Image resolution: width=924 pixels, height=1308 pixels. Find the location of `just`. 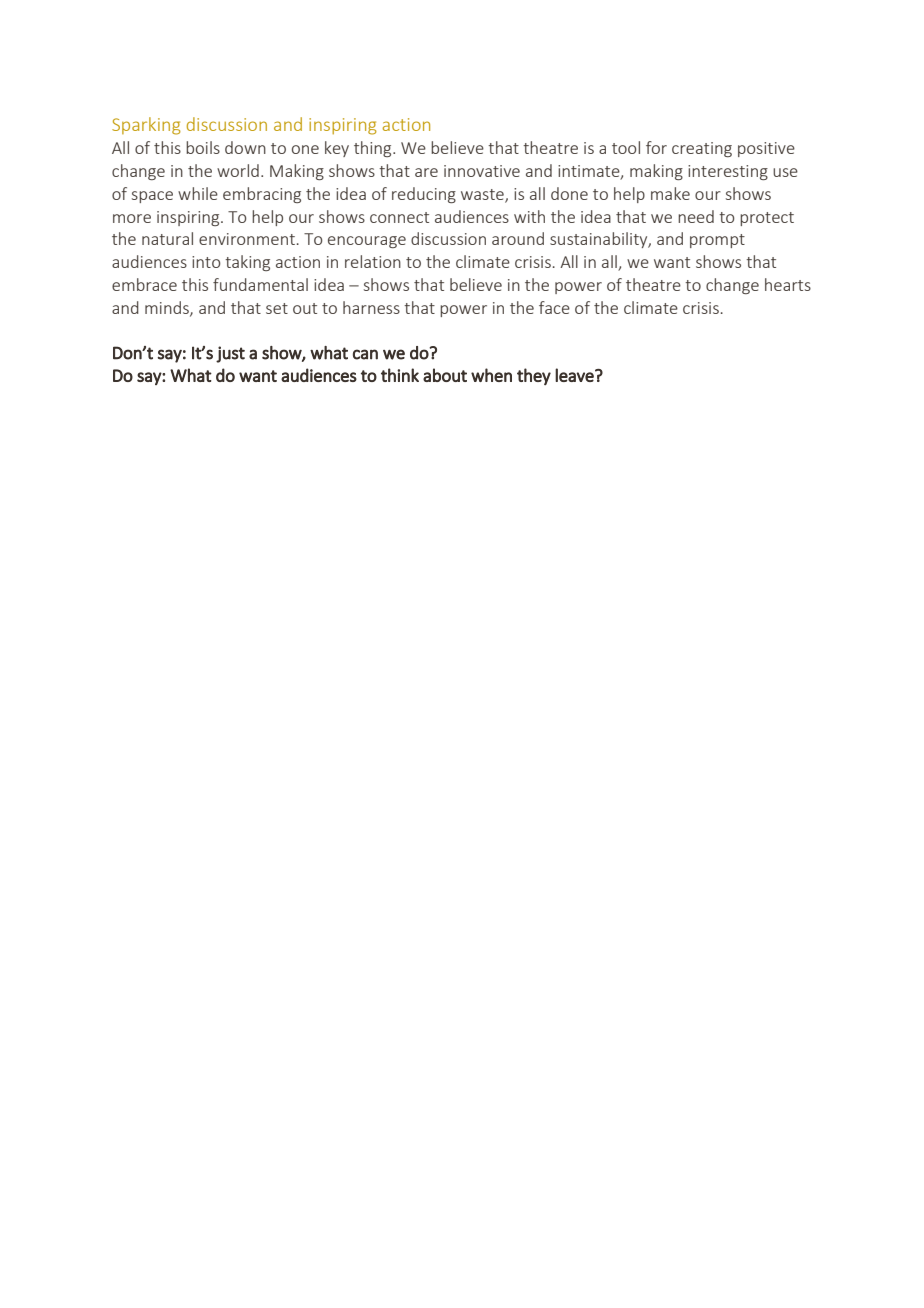

just is located at coordinates (230, 354).
